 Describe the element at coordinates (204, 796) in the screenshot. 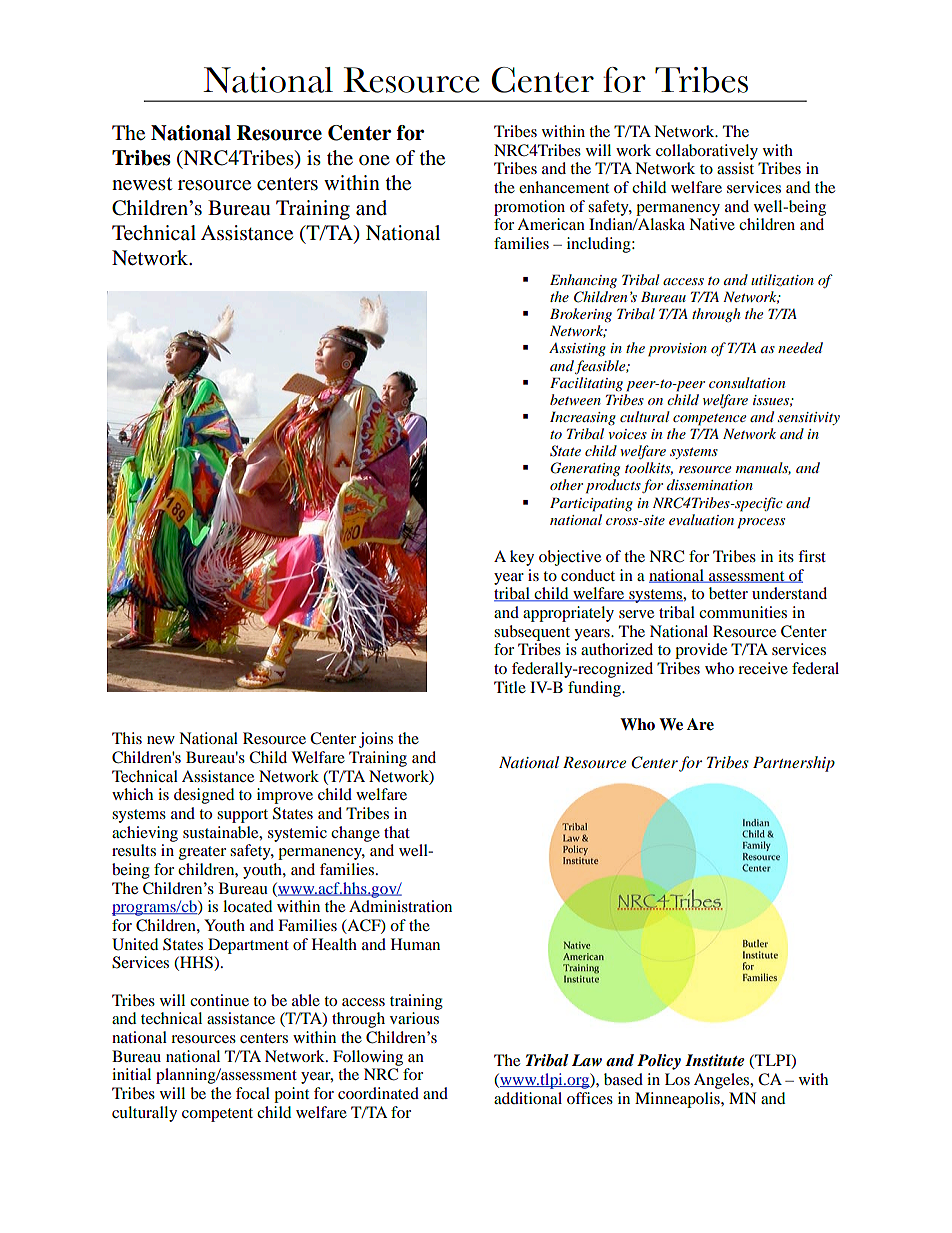

I see `designed` at that location.
